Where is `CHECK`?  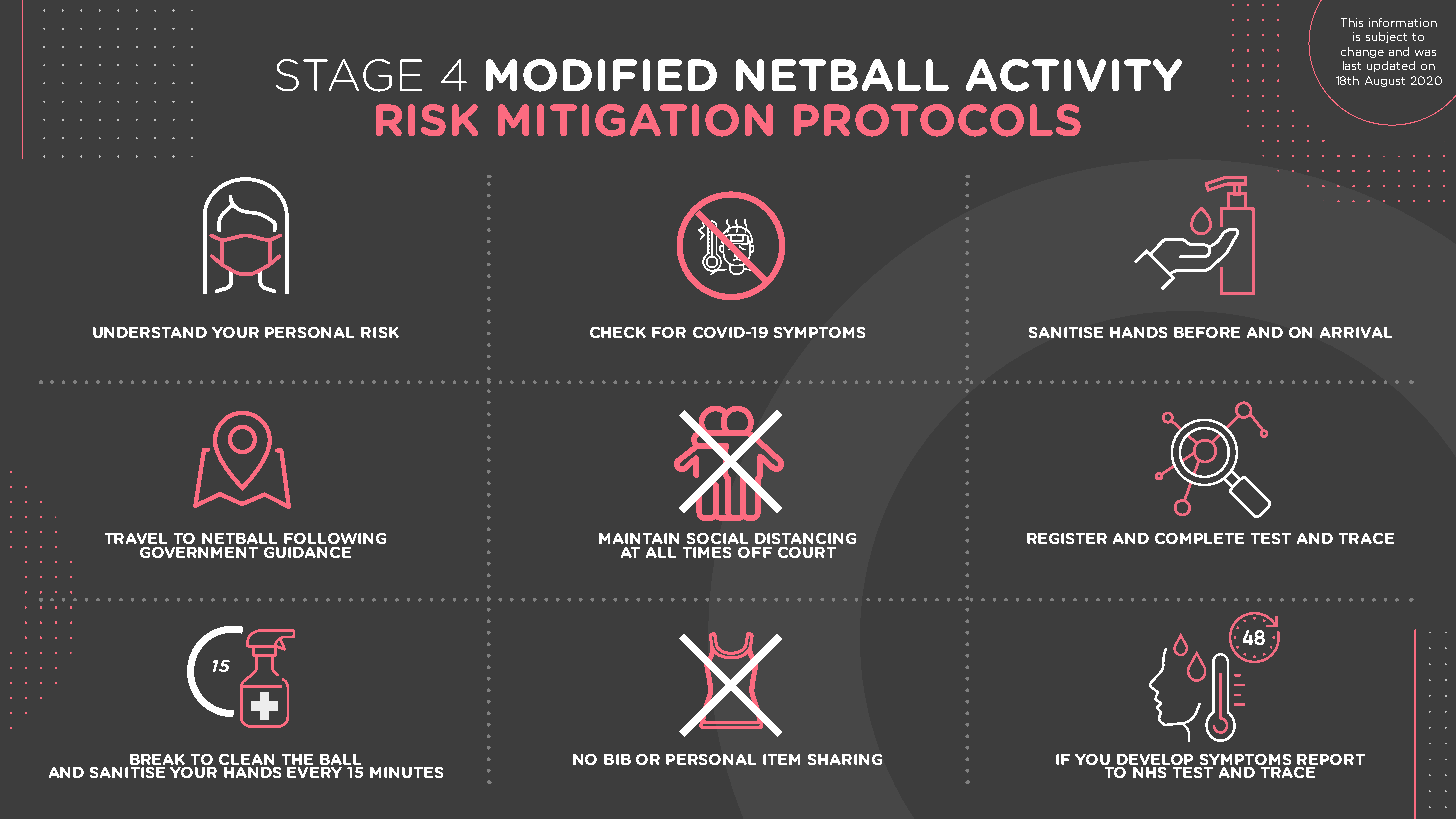 CHECK is located at coordinates (618, 332).
